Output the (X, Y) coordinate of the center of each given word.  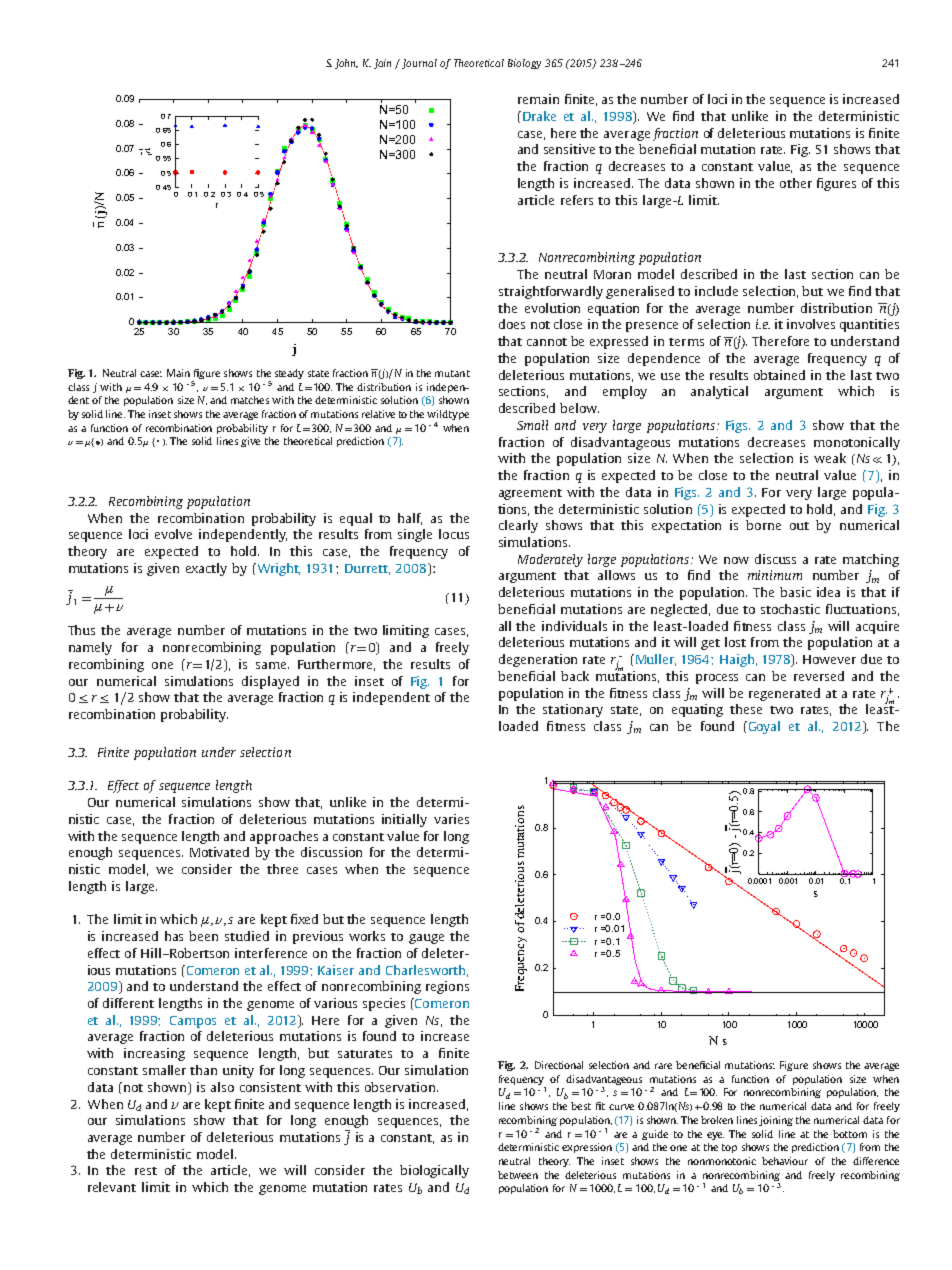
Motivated (219, 852)
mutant (452, 373)
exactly (206, 569)
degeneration (538, 660)
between (518, 1175)
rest (146, 1171)
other (796, 183)
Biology (524, 64)
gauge (426, 939)
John (346, 64)
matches (250, 400)
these (746, 709)
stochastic (790, 609)
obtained (779, 375)
